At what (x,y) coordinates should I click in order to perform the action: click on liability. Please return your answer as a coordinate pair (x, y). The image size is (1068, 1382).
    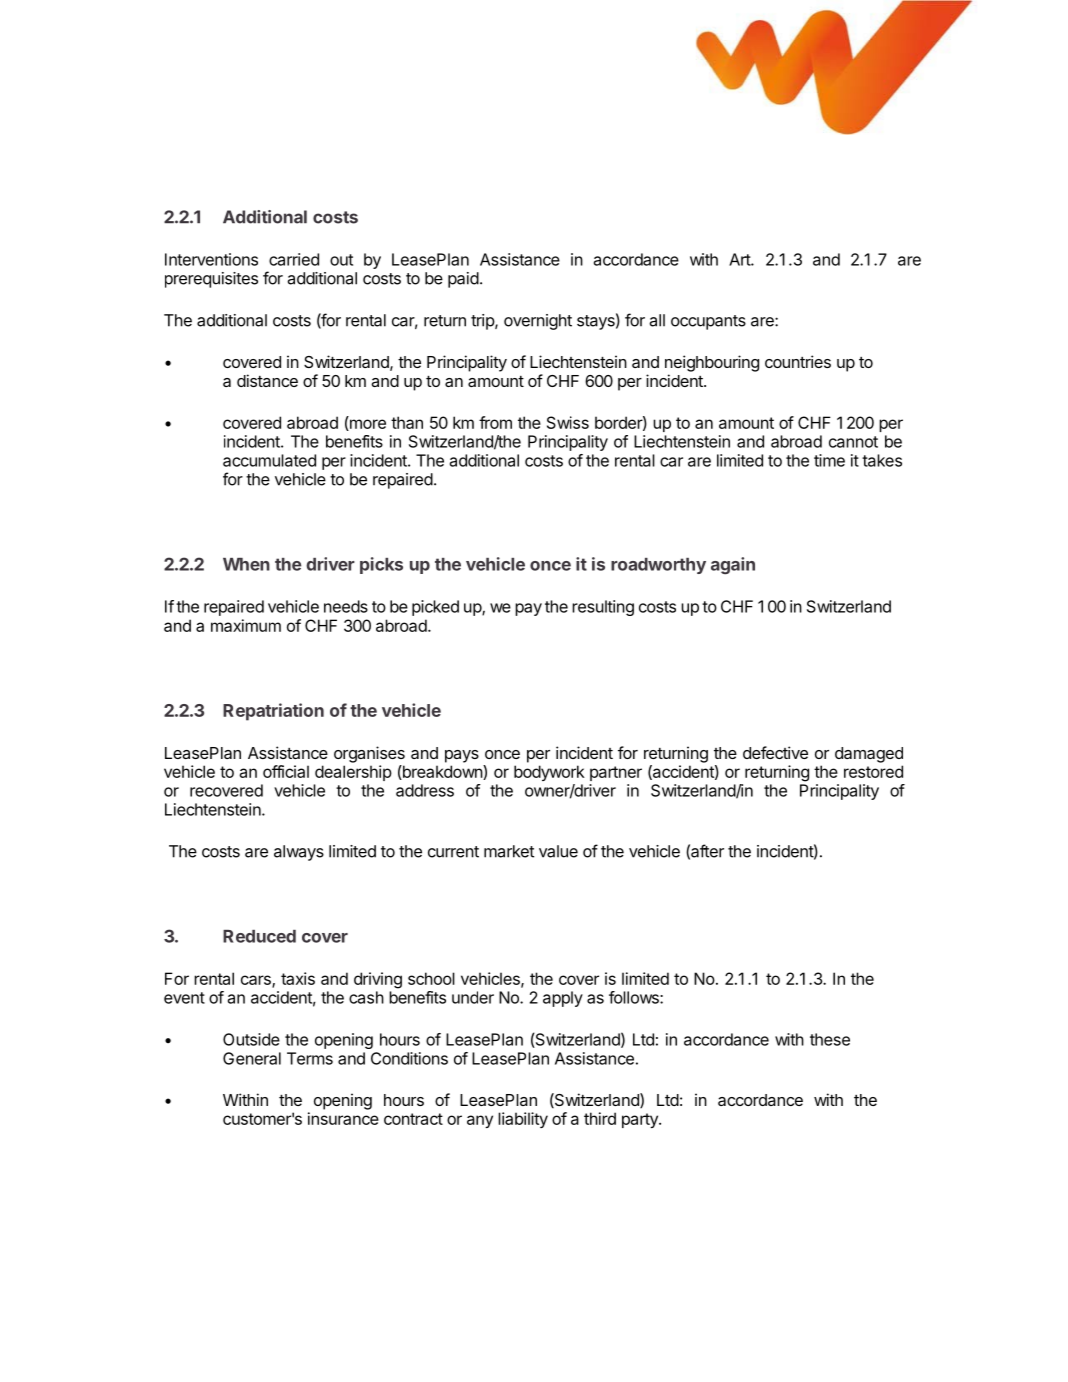
    Looking at the image, I should click on (523, 1120).
